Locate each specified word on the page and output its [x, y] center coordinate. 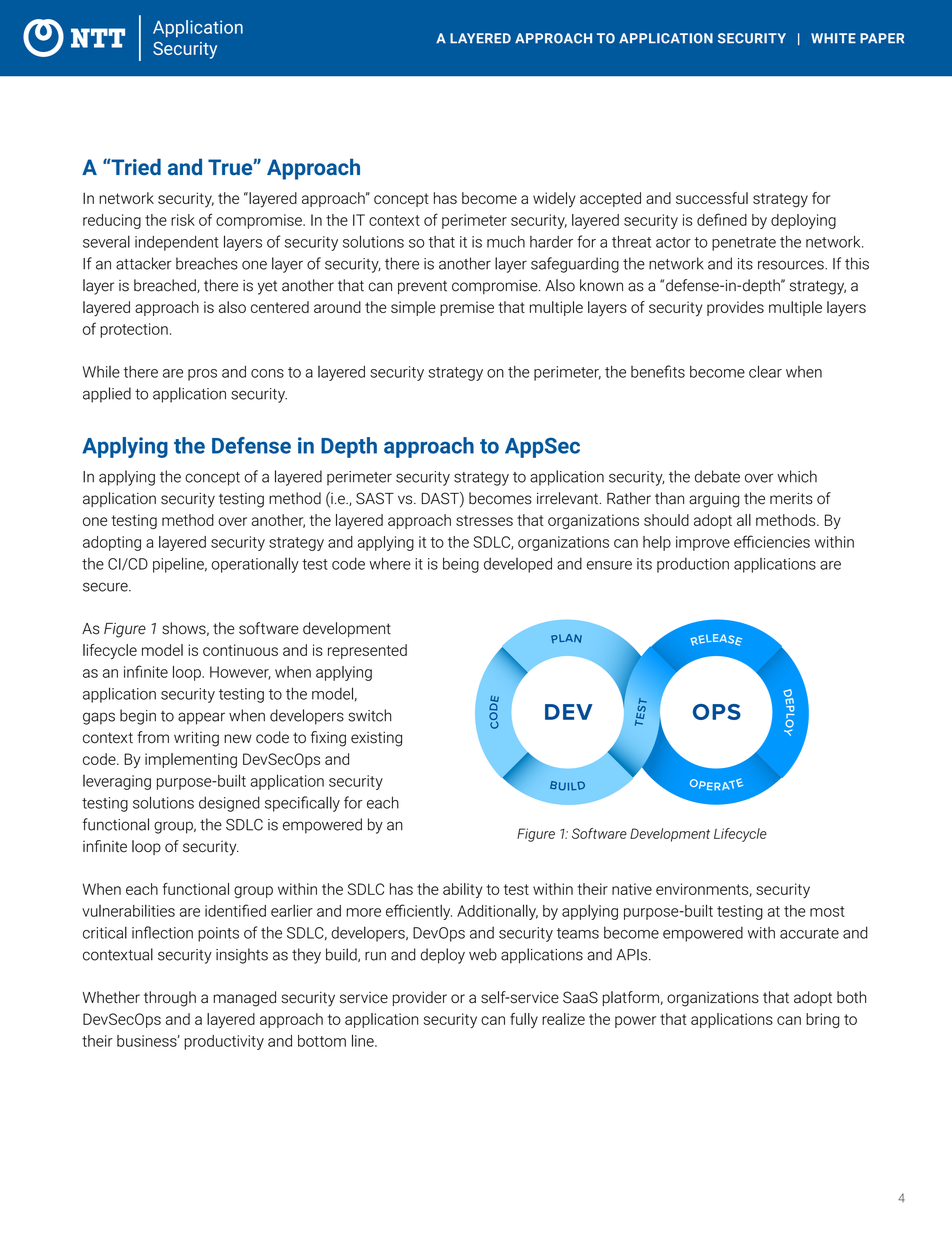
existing [376, 739]
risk [183, 220]
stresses [484, 520]
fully [524, 1020]
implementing [191, 760]
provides [735, 308]
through [170, 999]
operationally [255, 565]
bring [823, 1020]
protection [134, 330]
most [827, 911]
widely [554, 200]
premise [467, 308]
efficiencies [772, 541]
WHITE [833, 38]
